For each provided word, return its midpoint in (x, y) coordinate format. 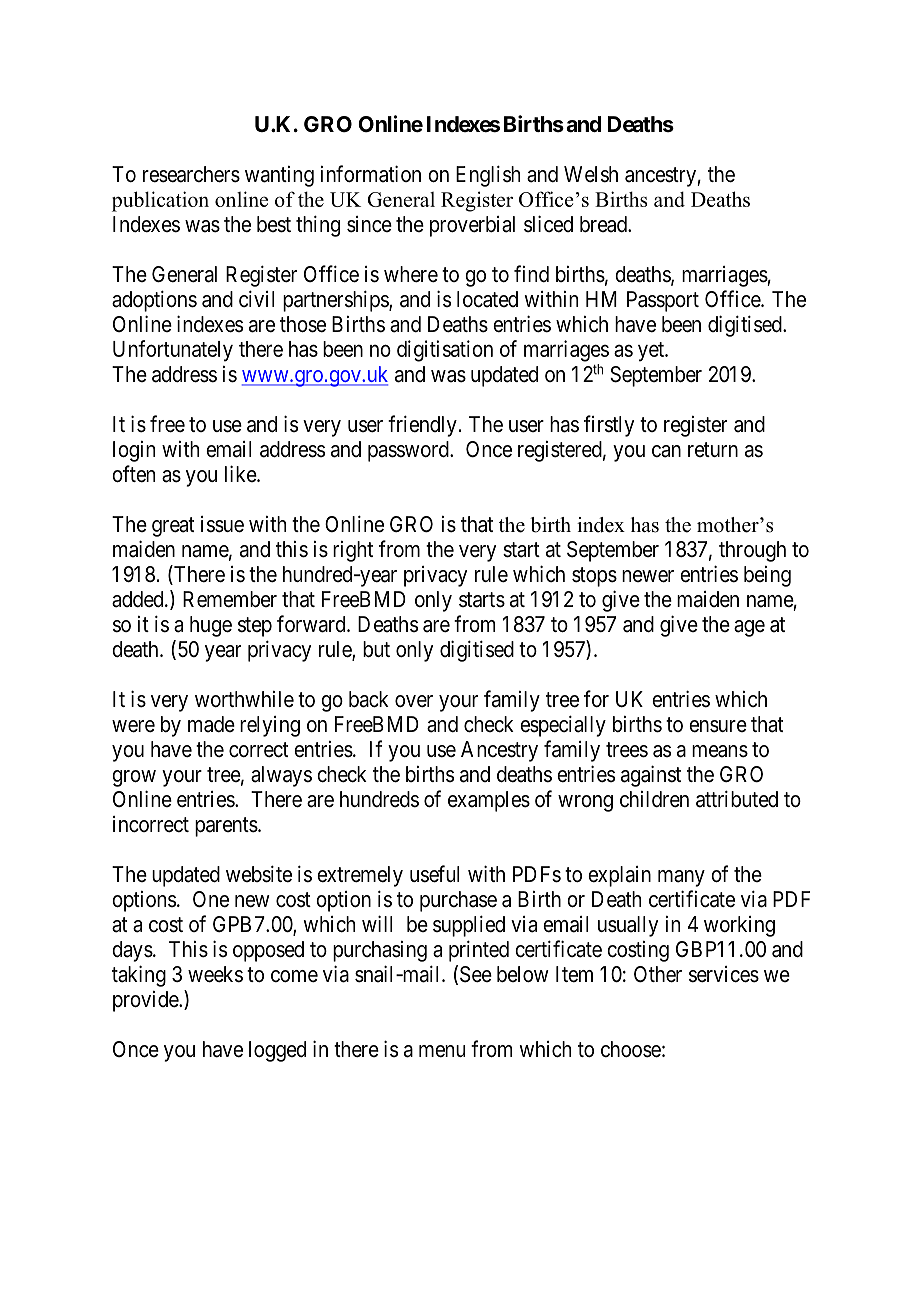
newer (648, 576)
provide (146, 1001)
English (488, 176)
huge (211, 626)
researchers (191, 174)
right (353, 551)
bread (604, 224)
